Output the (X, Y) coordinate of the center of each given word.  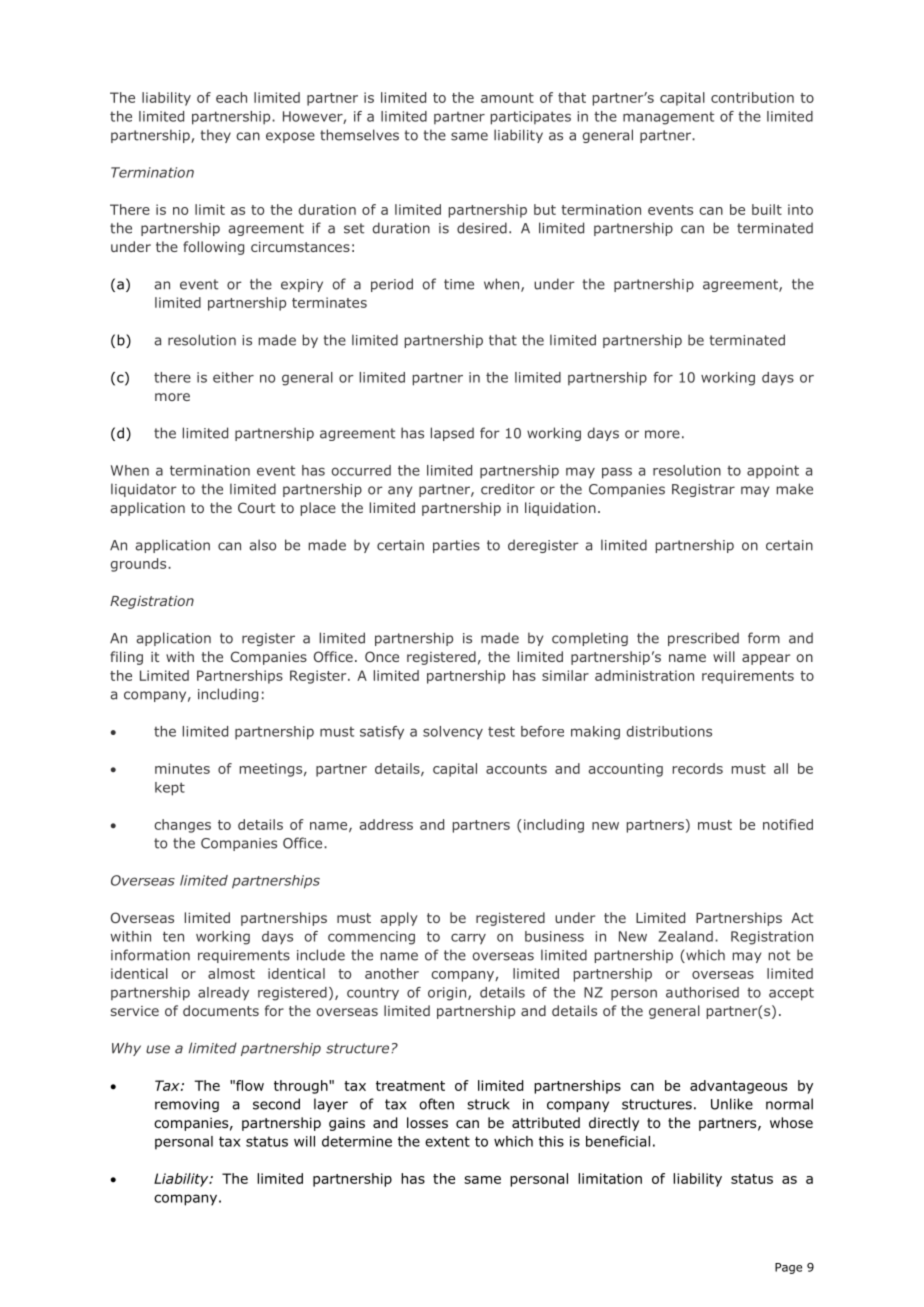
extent (447, 1141)
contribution (752, 97)
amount (507, 98)
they (216, 136)
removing (187, 1105)
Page (788, 1268)
